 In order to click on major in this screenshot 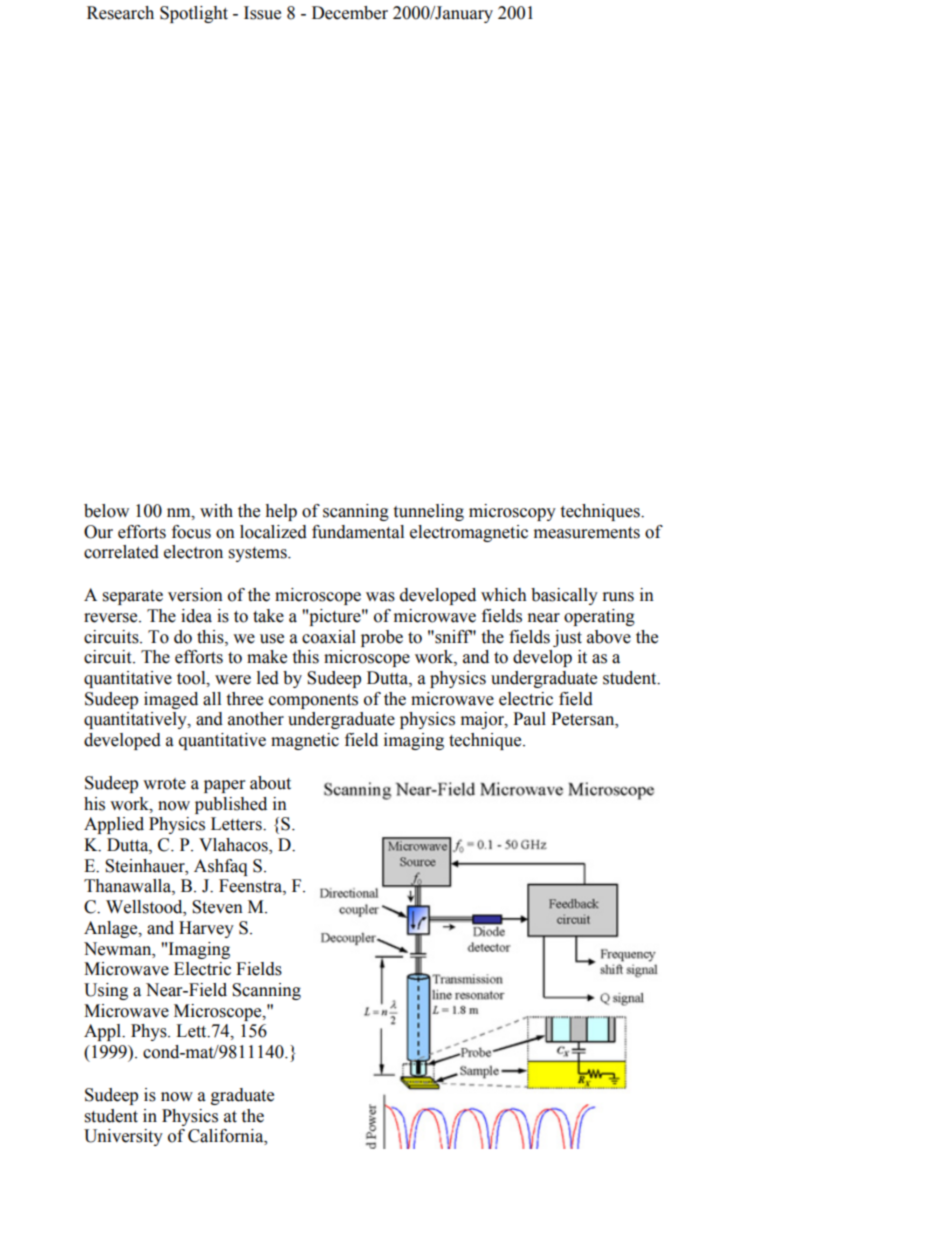, I will do `click(483, 720)`.
